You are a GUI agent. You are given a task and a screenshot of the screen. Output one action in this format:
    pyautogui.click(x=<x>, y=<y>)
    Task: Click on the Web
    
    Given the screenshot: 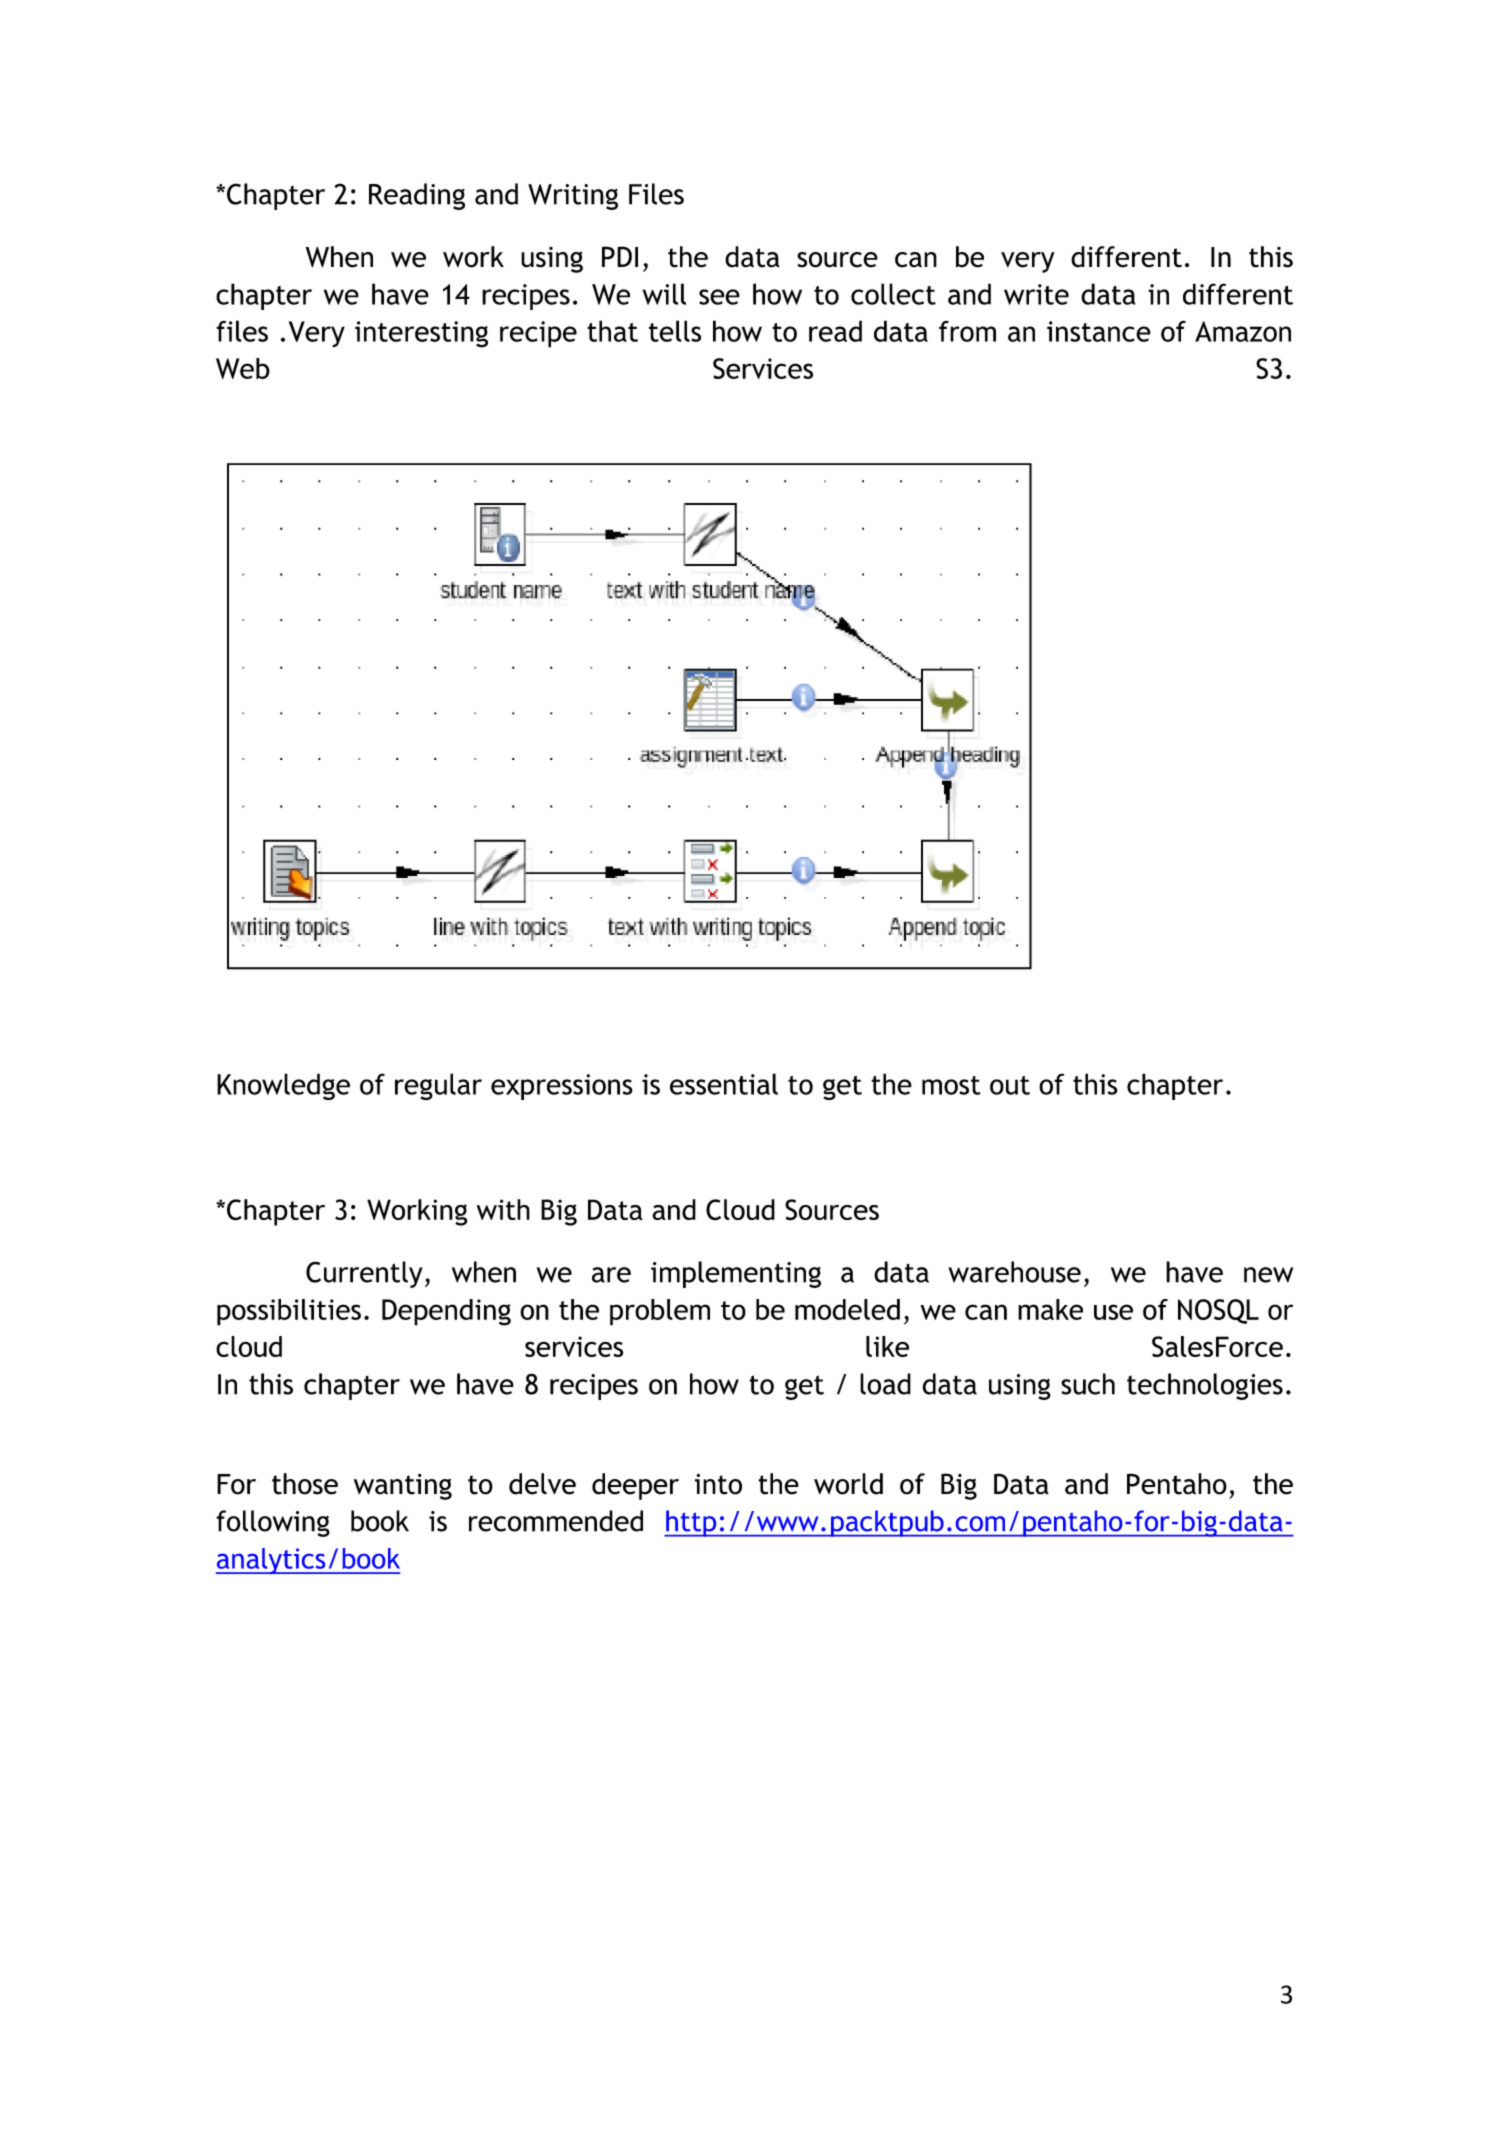 What is the action you would take?
    pyautogui.click(x=243, y=368)
